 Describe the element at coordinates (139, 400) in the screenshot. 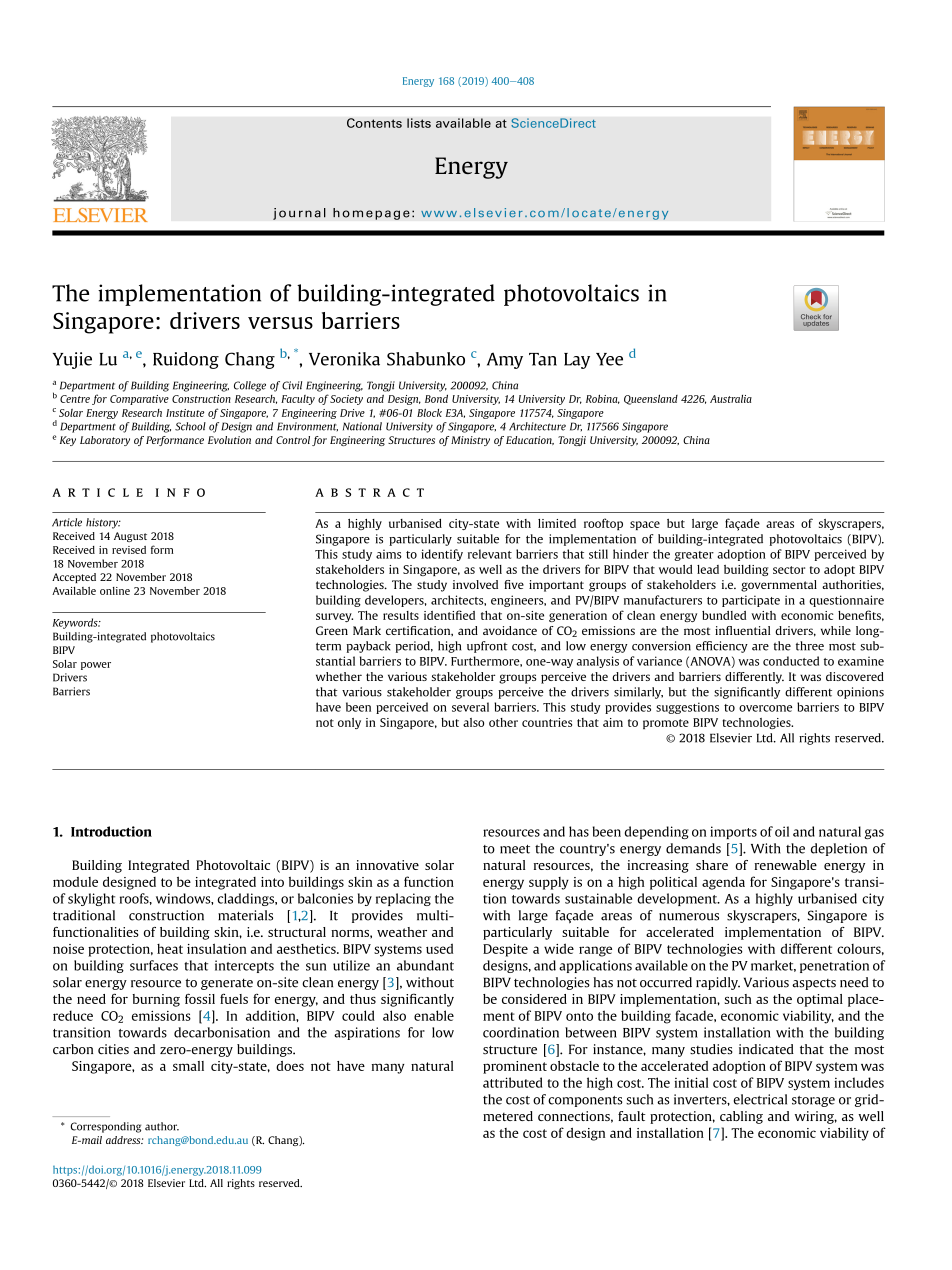

I see `Comparative` at that location.
